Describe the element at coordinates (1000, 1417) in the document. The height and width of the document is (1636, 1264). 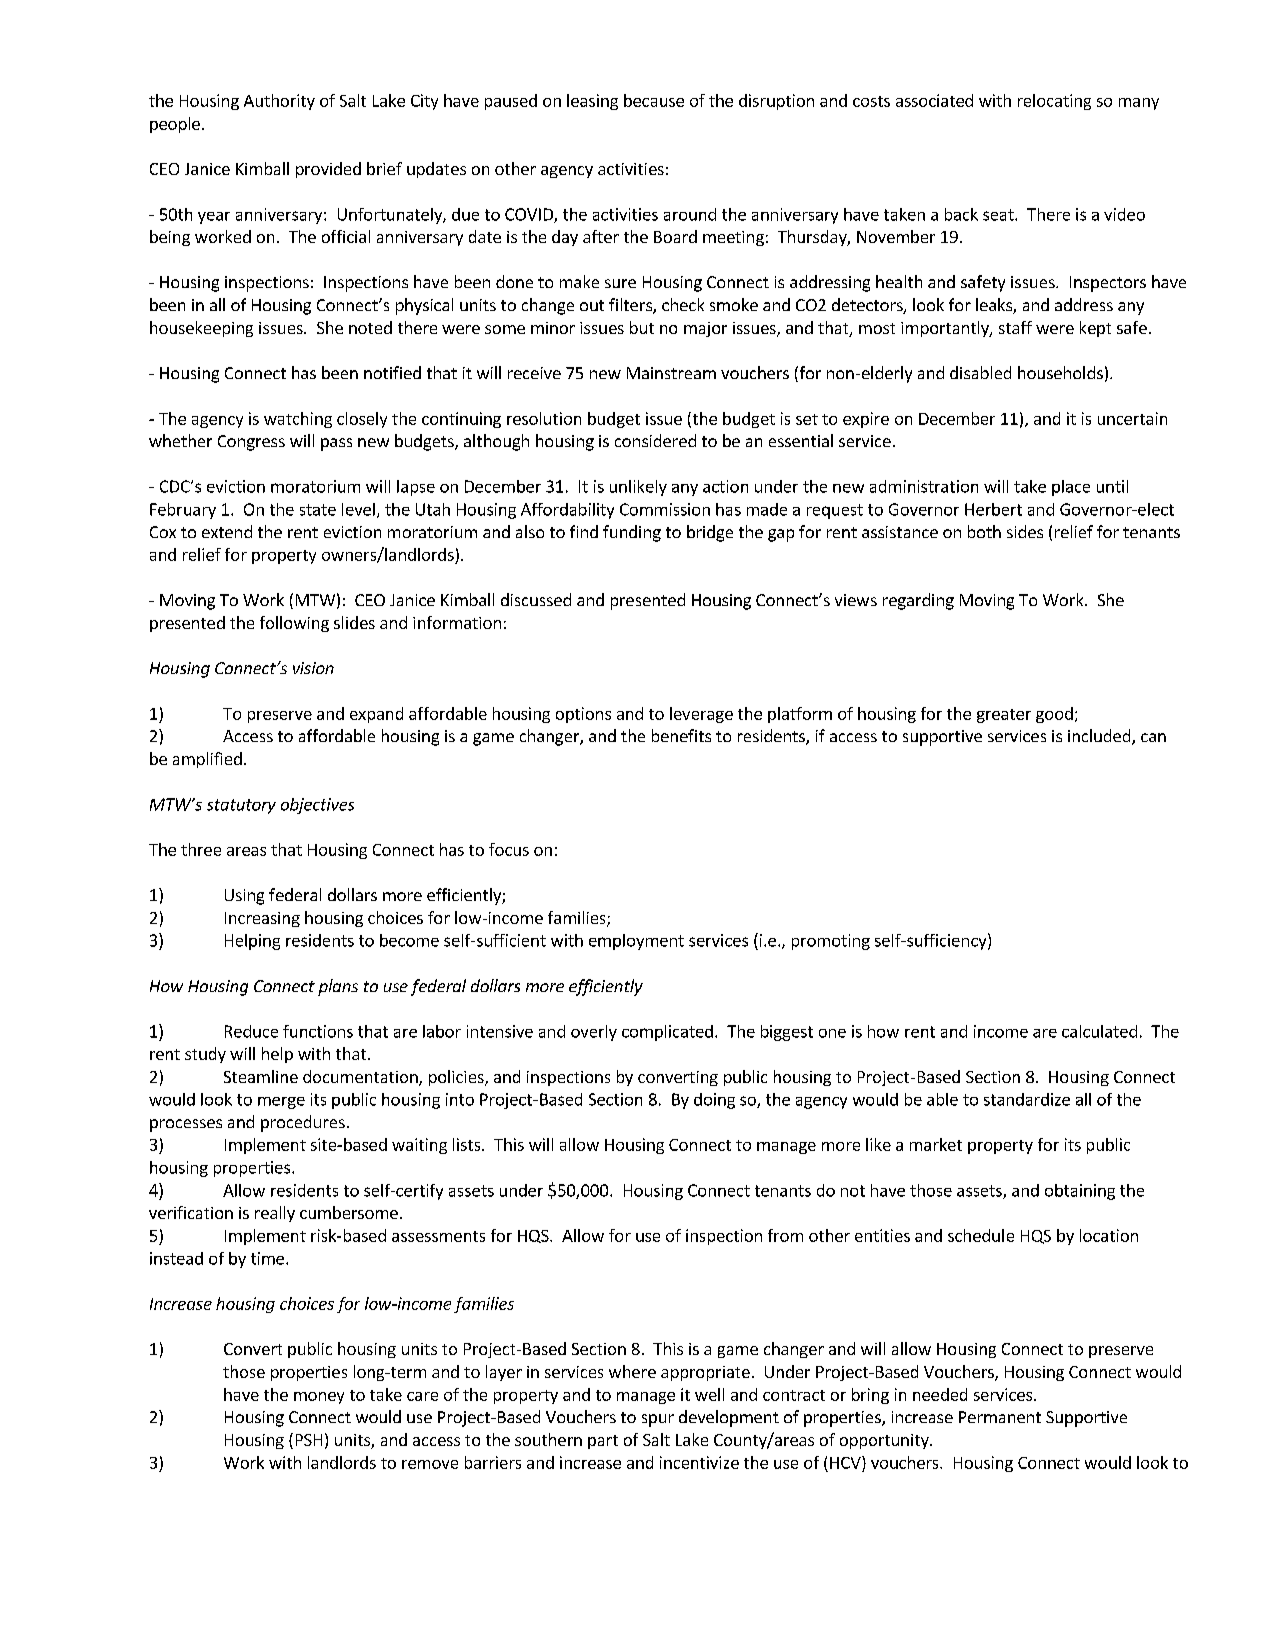
I see `Permanent` at that location.
